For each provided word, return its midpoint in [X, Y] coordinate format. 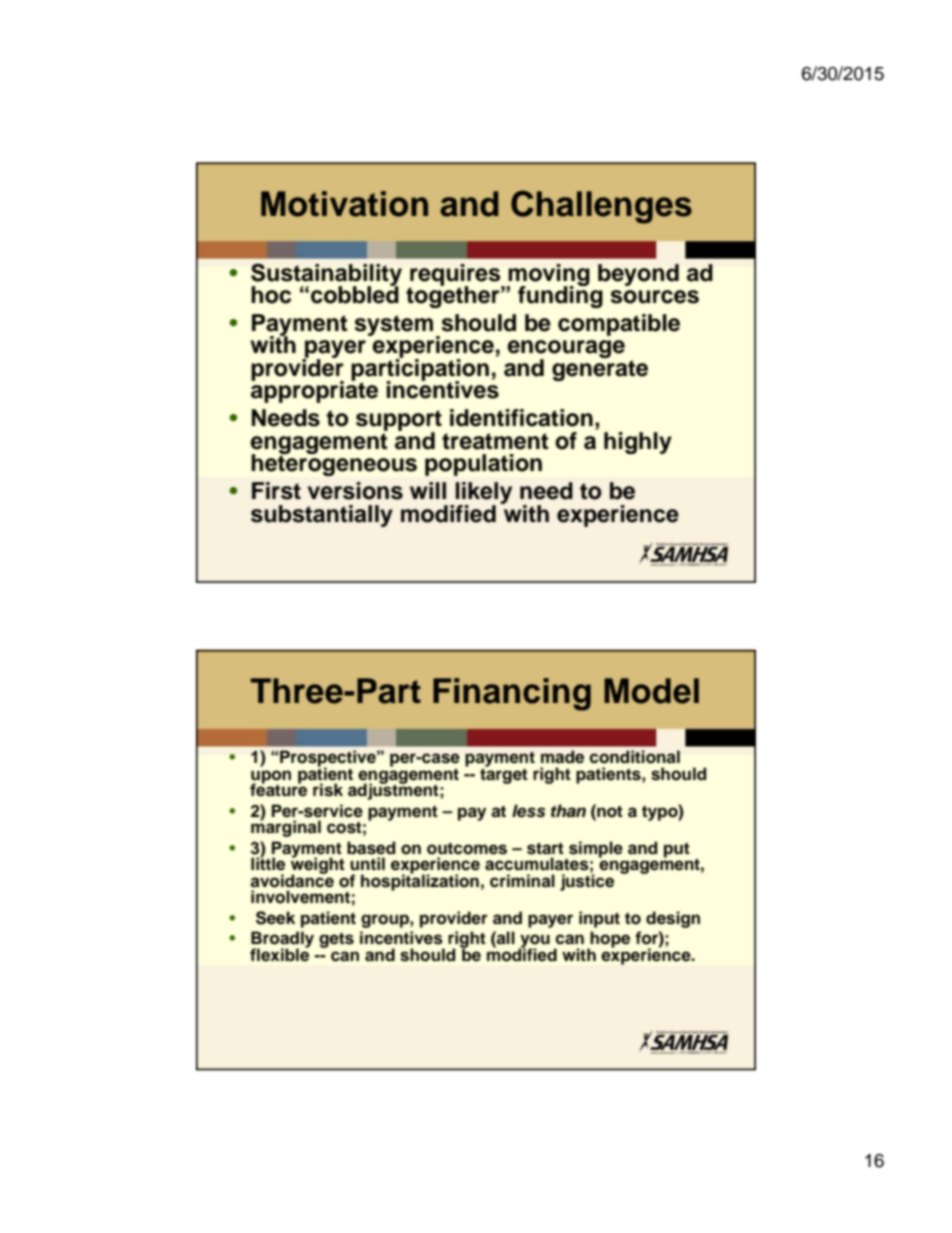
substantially [322, 516]
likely [482, 494]
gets [336, 940]
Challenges [601, 207]
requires [456, 276]
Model [651, 691]
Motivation [344, 204]
